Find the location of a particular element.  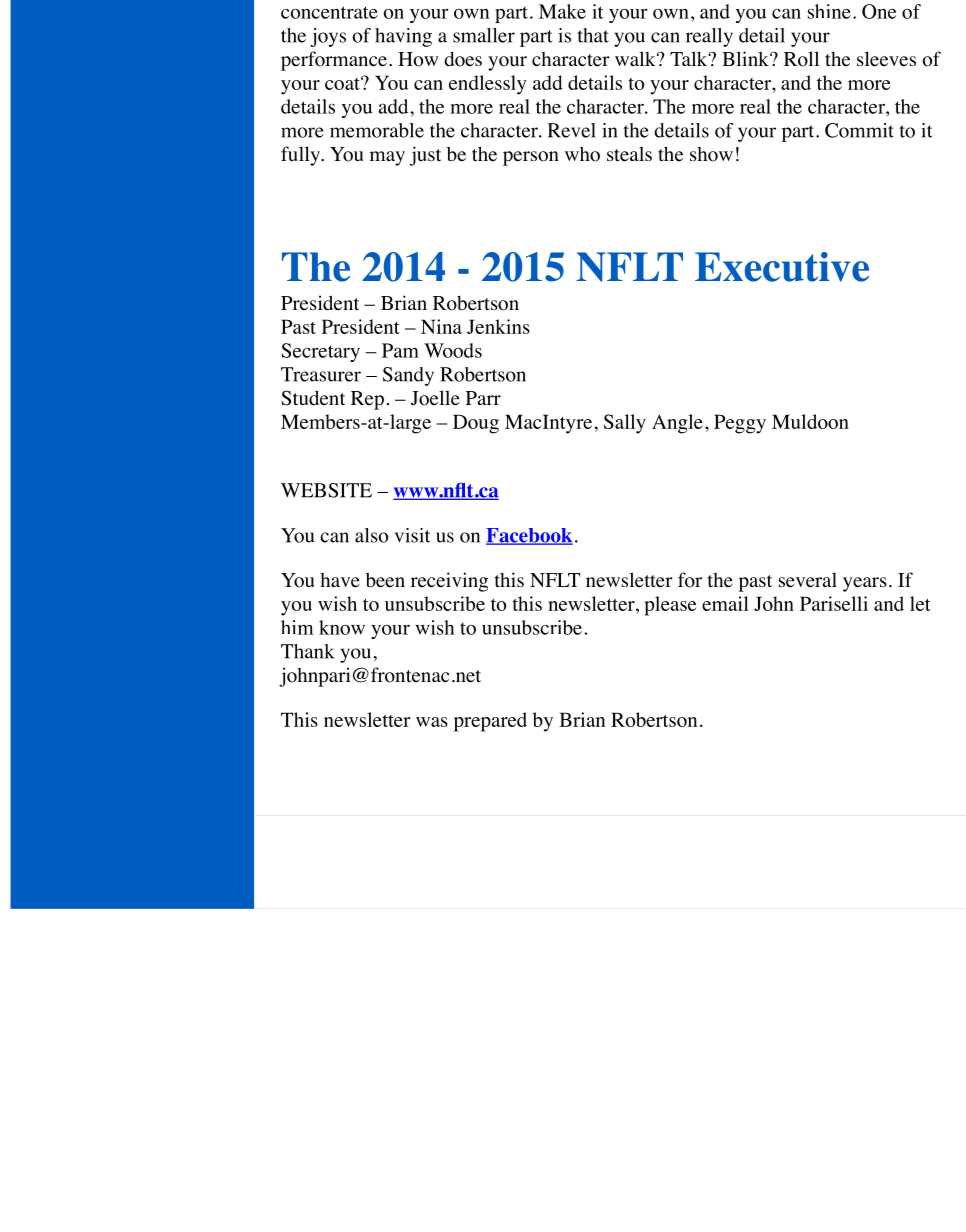

WEBSITE is located at coordinates (326, 490).
